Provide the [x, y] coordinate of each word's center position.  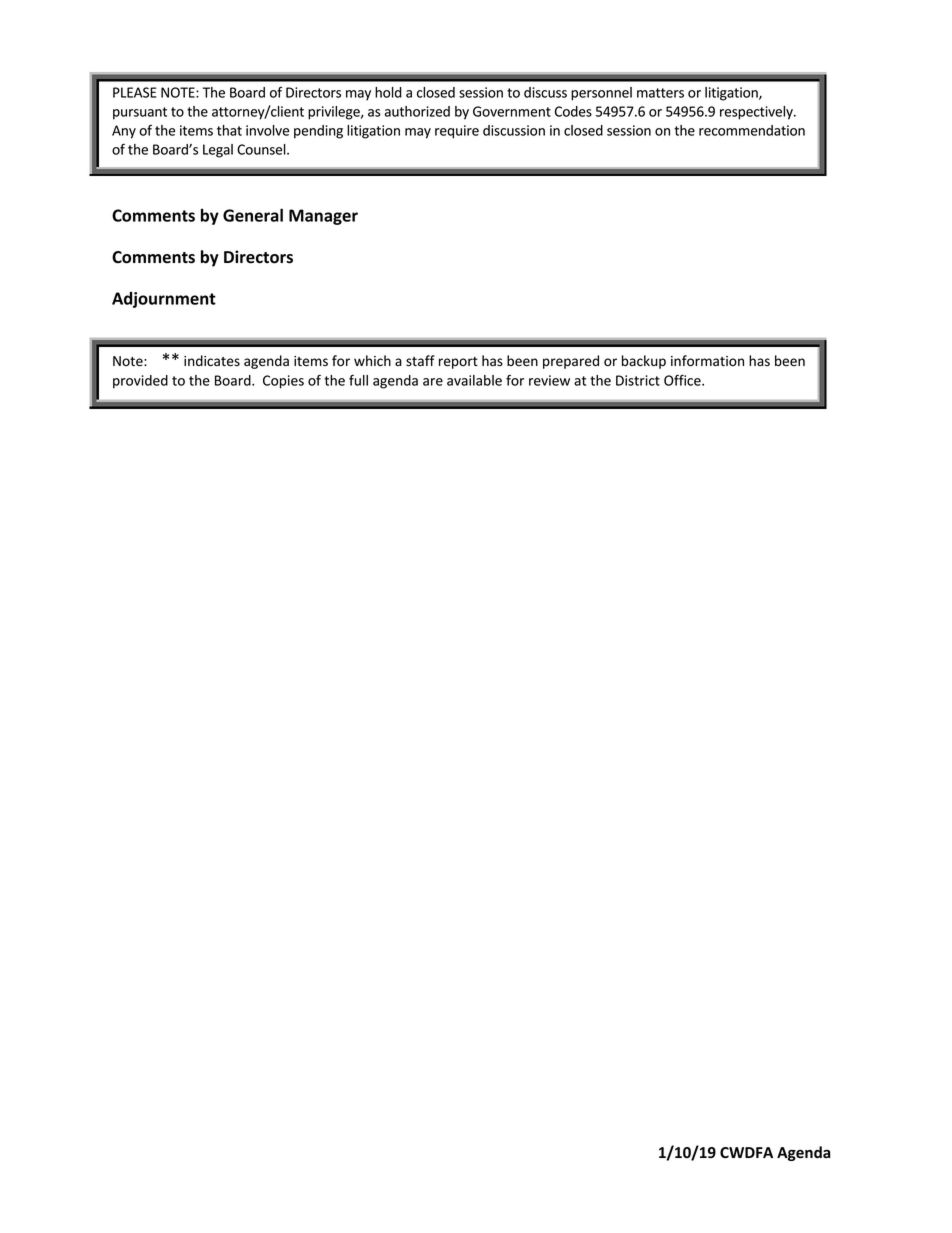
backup [644, 362]
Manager [323, 217]
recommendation [752, 130]
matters [660, 93]
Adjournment [164, 300]
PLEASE [134, 92]
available [474, 380]
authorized [417, 111]
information [707, 360]
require [457, 132]
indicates [212, 361]
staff [420, 361]
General [253, 215]
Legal [218, 151]
